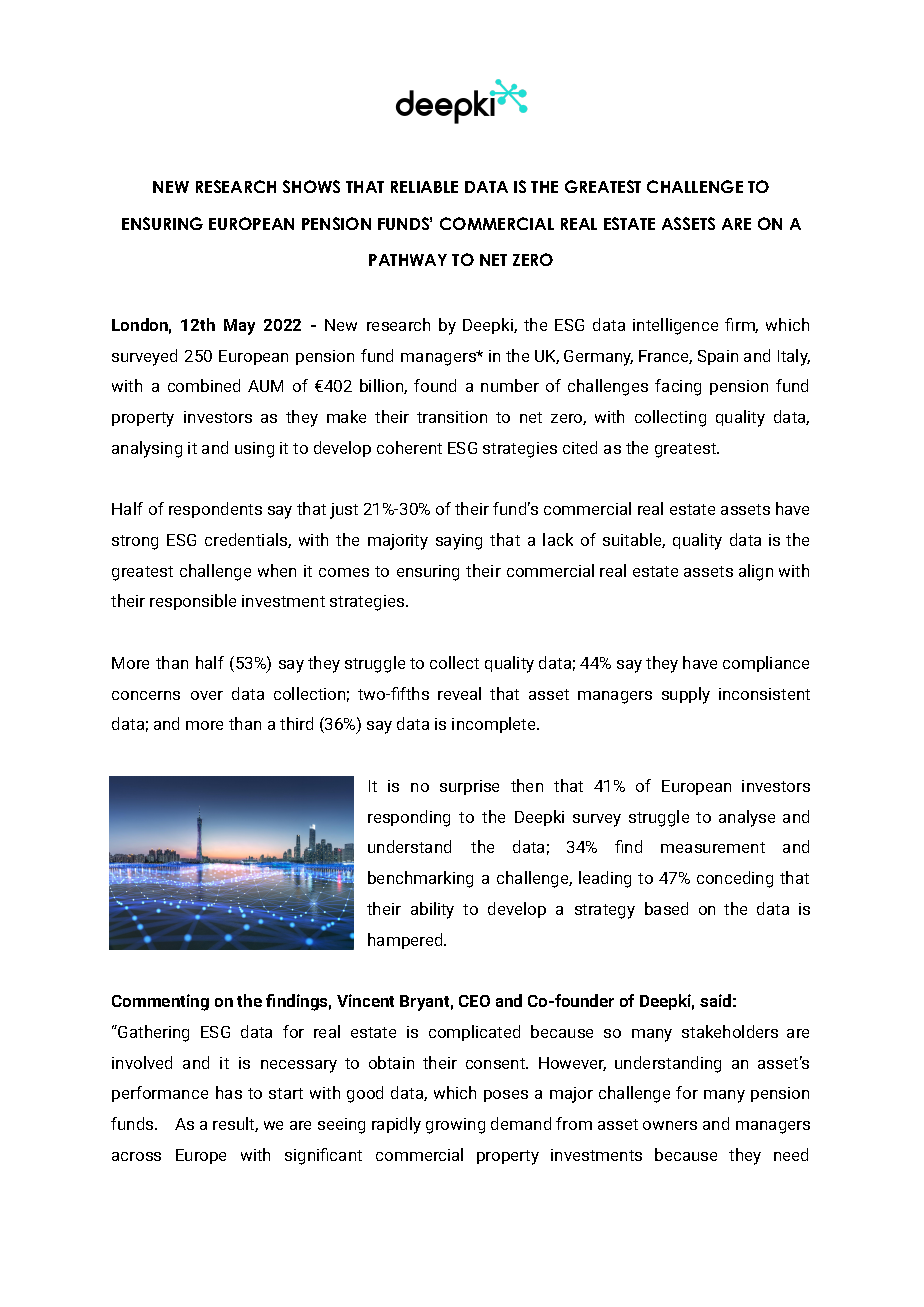 This screenshot has width=924, height=1307. Describe the element at coordinates (469, 787) in the screenshot. I see `surprise` at that location.
